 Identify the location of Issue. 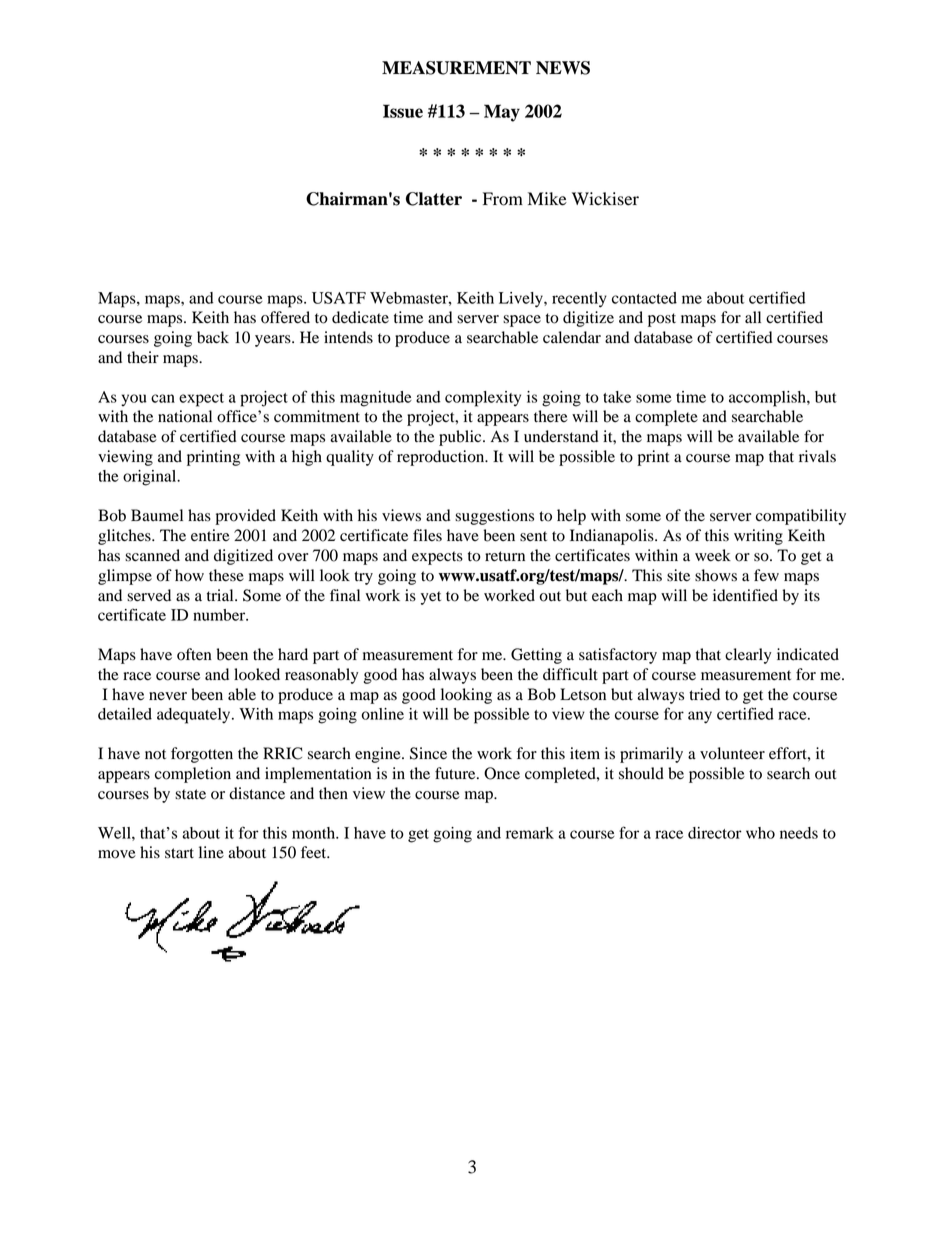
(403, 111).
